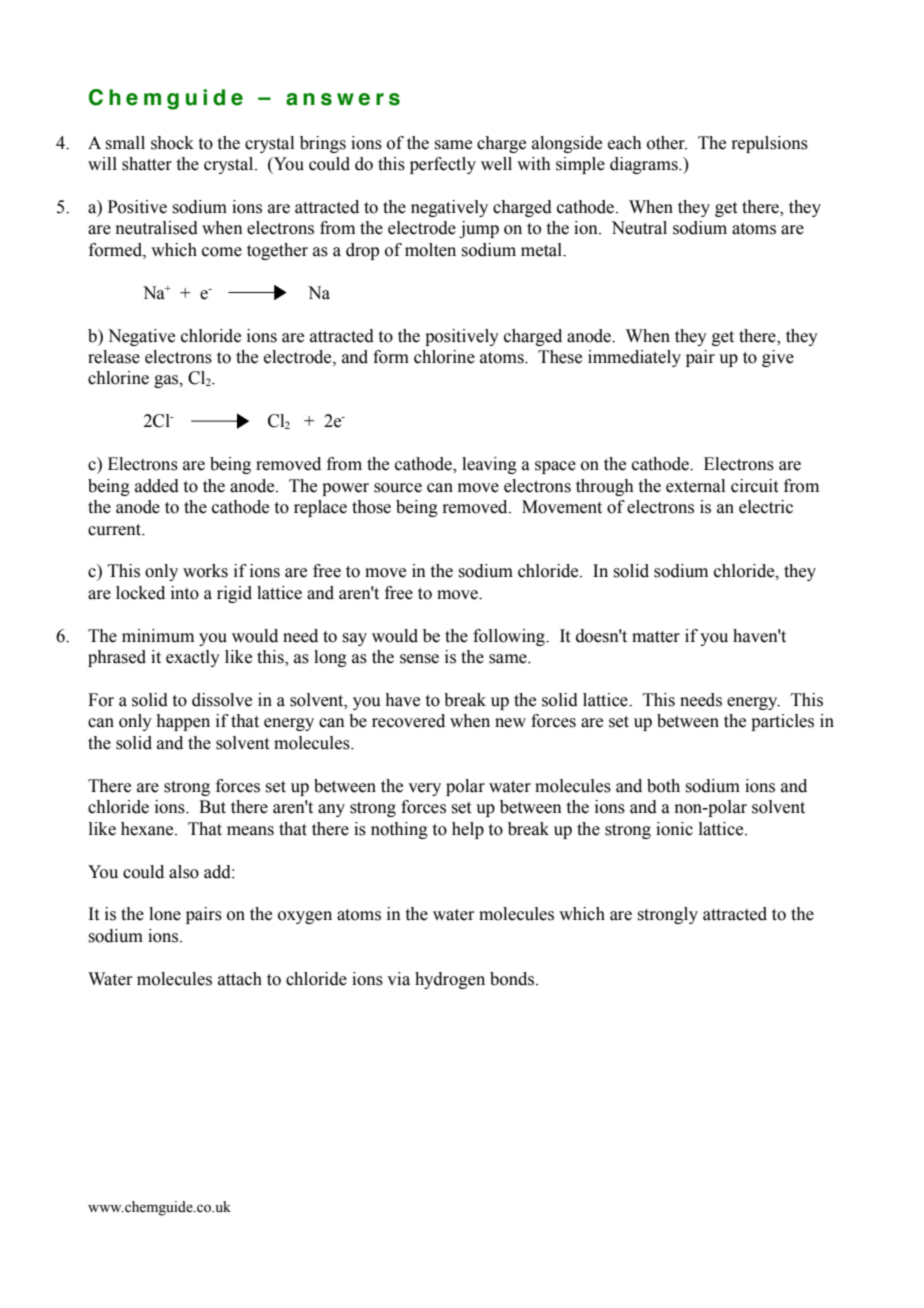 The image size is (924, 1308). I want to click on shatter, so click(147, 164).
